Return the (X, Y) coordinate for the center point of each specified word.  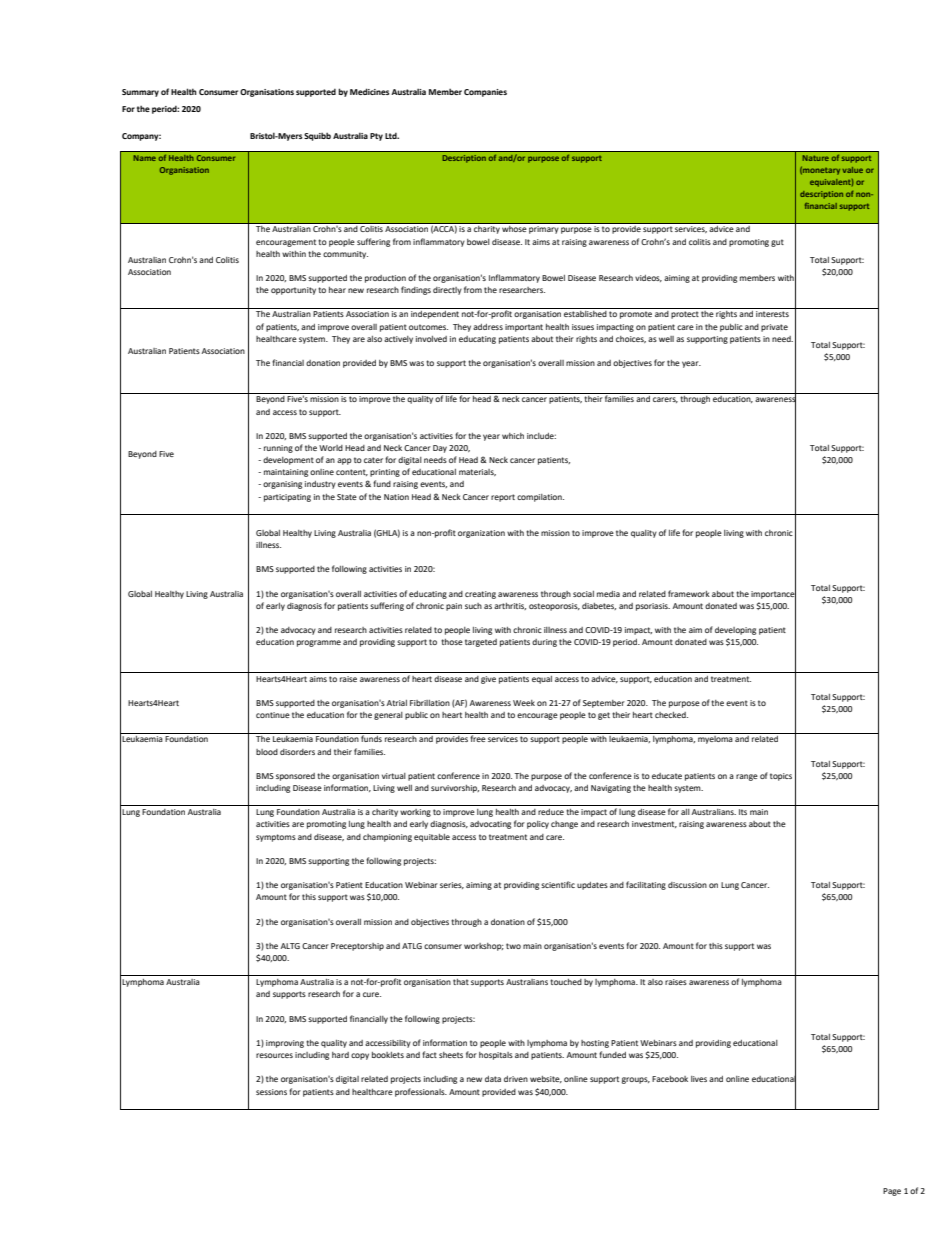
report (503, 498)
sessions (271, 1092)
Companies (485, 93)
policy (538, 825)
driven (516, 1079)
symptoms (276, 838)
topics (781, 777)
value (852, 170)
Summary (140, 93)
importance (773, 594)
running (278, 449)
